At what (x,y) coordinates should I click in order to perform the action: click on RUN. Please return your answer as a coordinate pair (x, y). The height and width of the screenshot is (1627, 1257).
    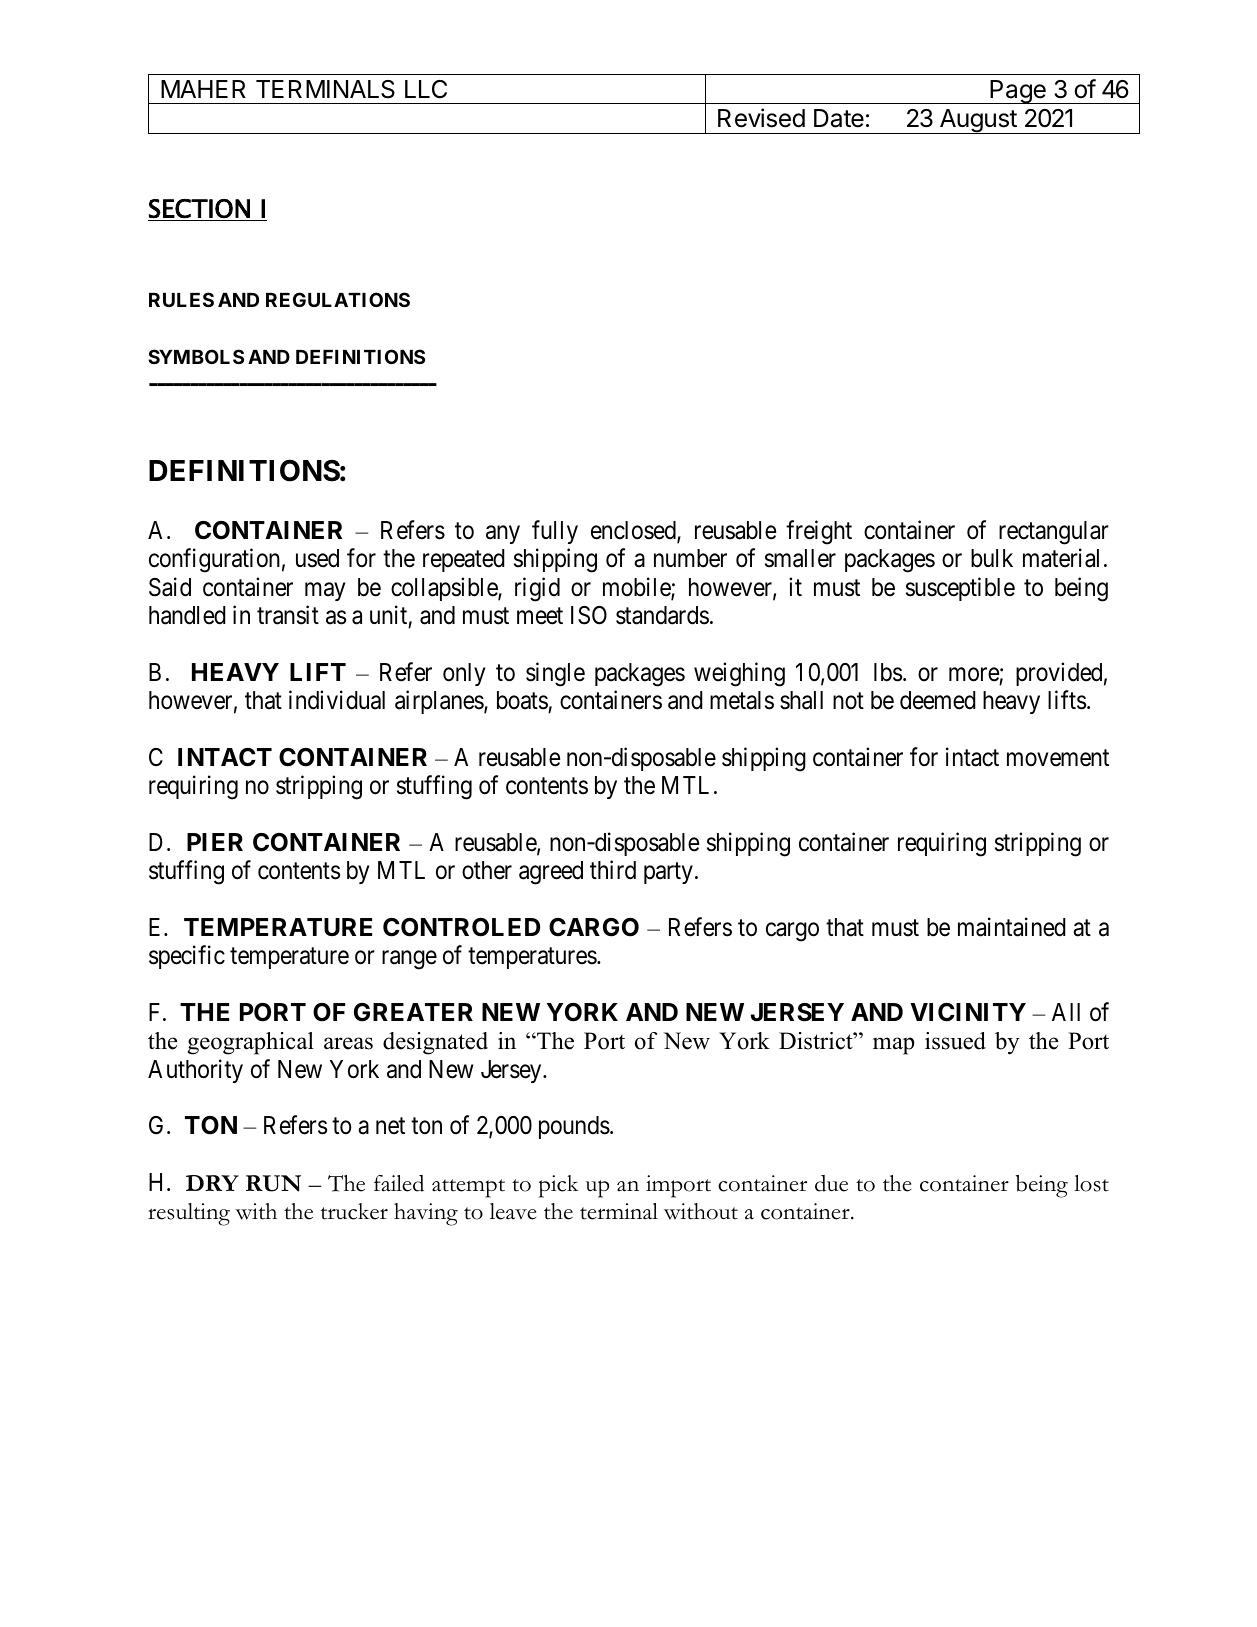
    Looking at the image, I should click on (273, 1183).
